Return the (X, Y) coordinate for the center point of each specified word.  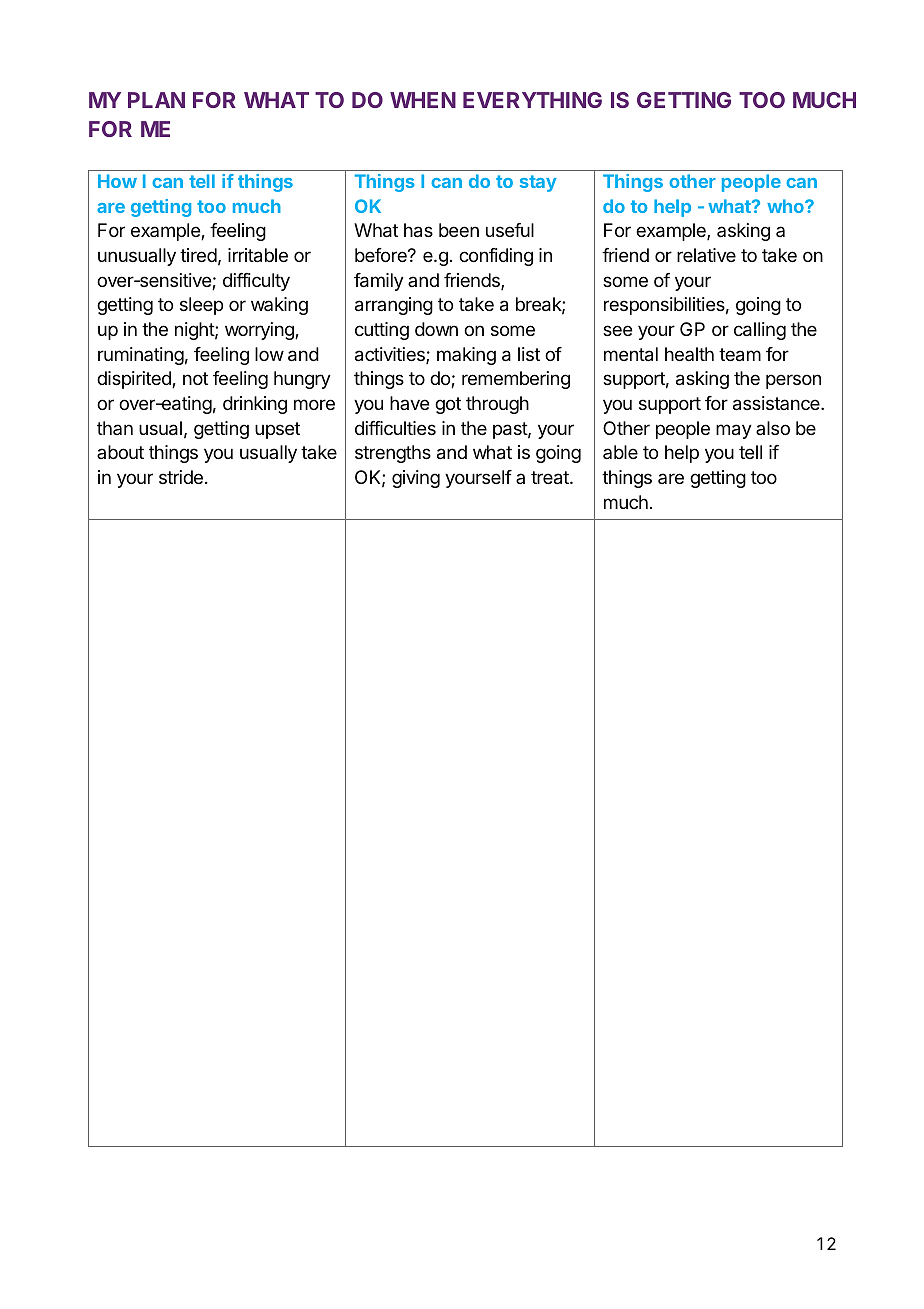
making (466, 356)
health (689, 354)
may (734, 431)
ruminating (141, 356)
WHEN (423, 100)
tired (198, 255)
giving (416, 479)
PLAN (156, 100)
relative (706, 255)
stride (181, 477)
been (459, 230)
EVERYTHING (532, 100)
